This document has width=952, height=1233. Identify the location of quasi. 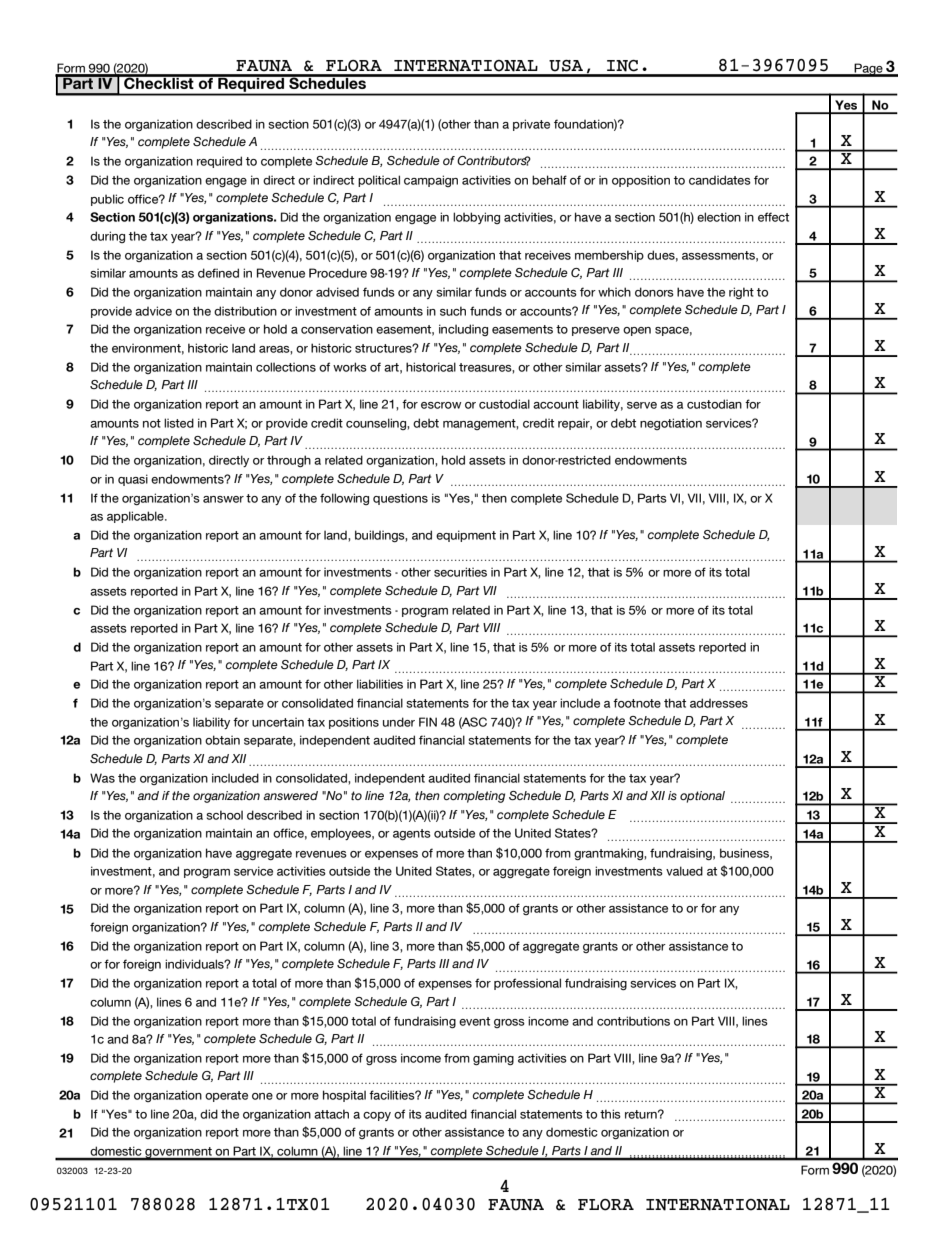
(133, 480).
